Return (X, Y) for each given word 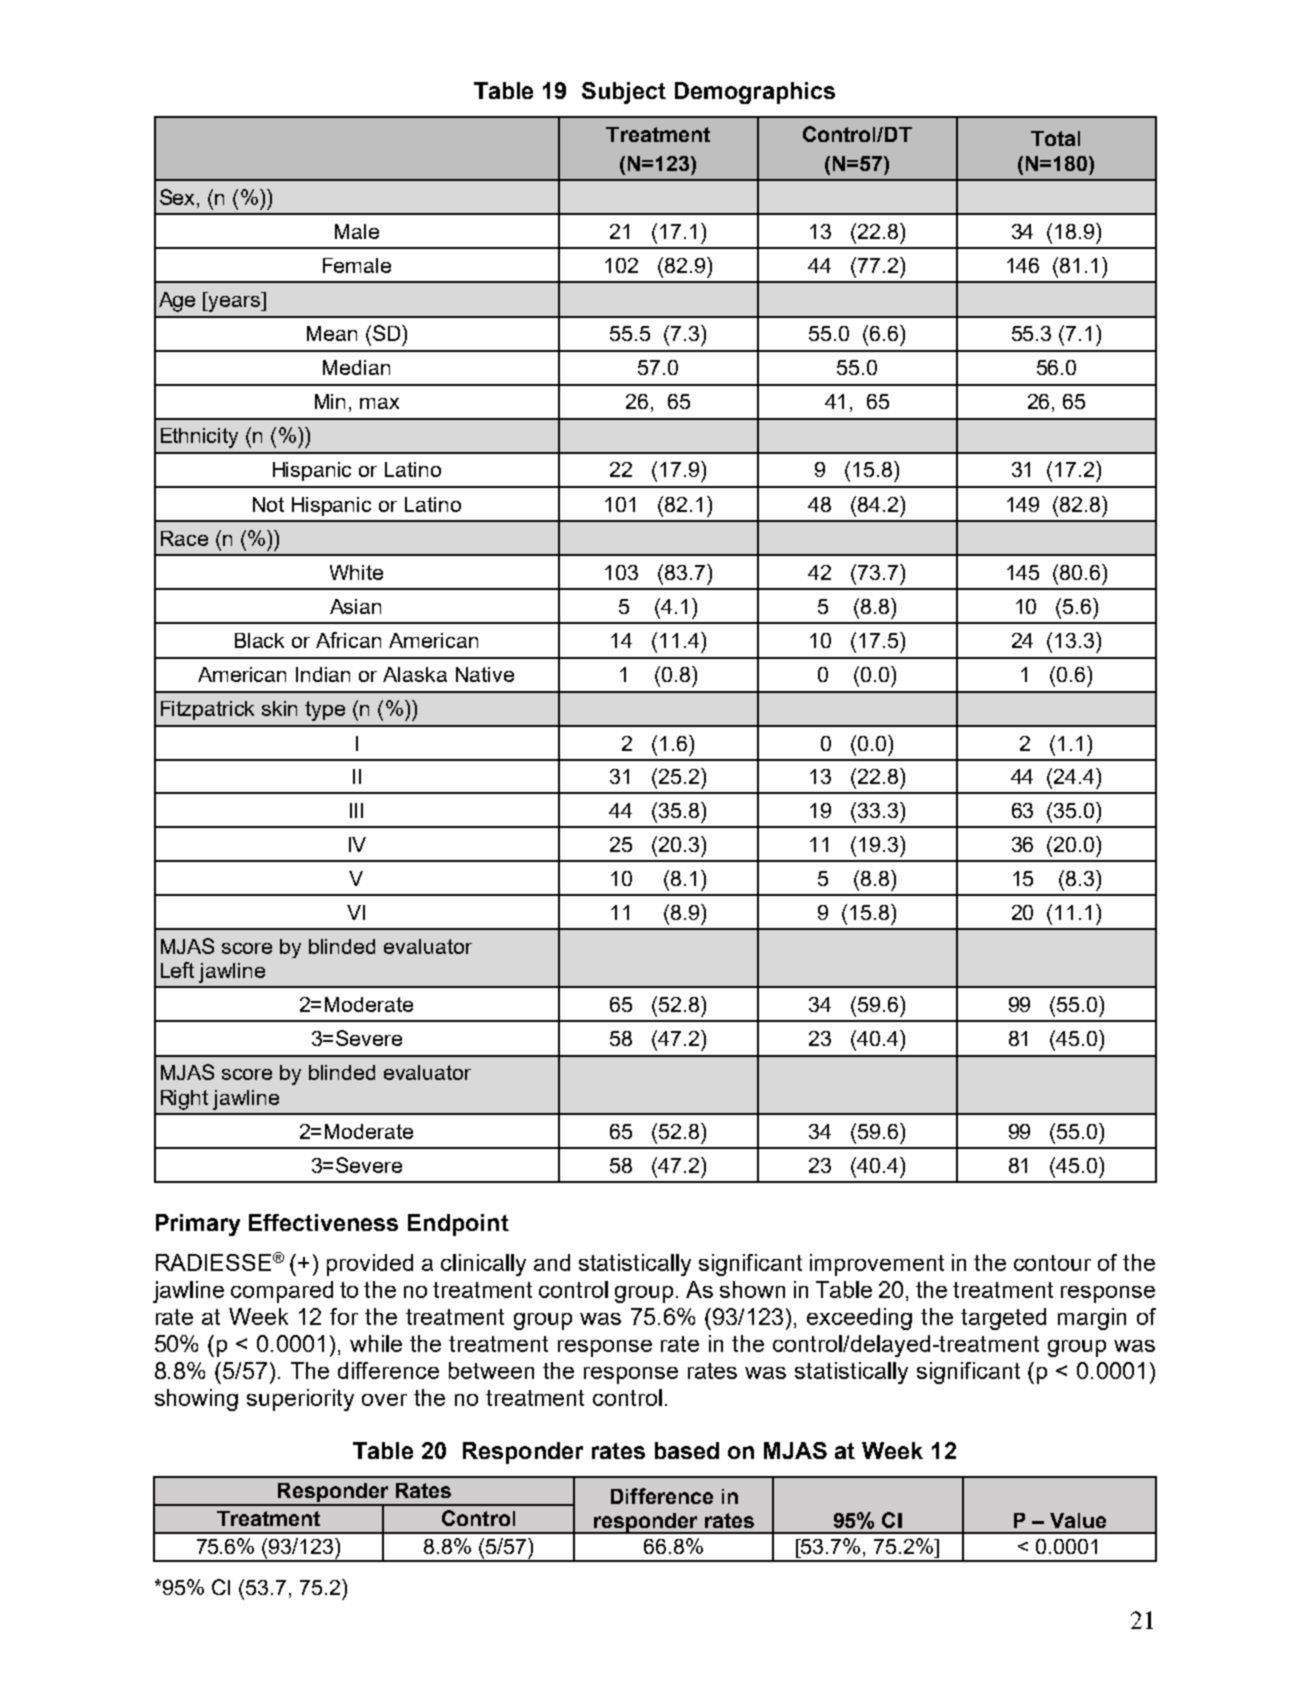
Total (1055, 138)
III (356, 810)
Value (1078, 1520)
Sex (179, 197)
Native (485, 674)
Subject (624, 93)
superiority (300, 1400)
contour (1052, 1263)
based (687, 1450)
